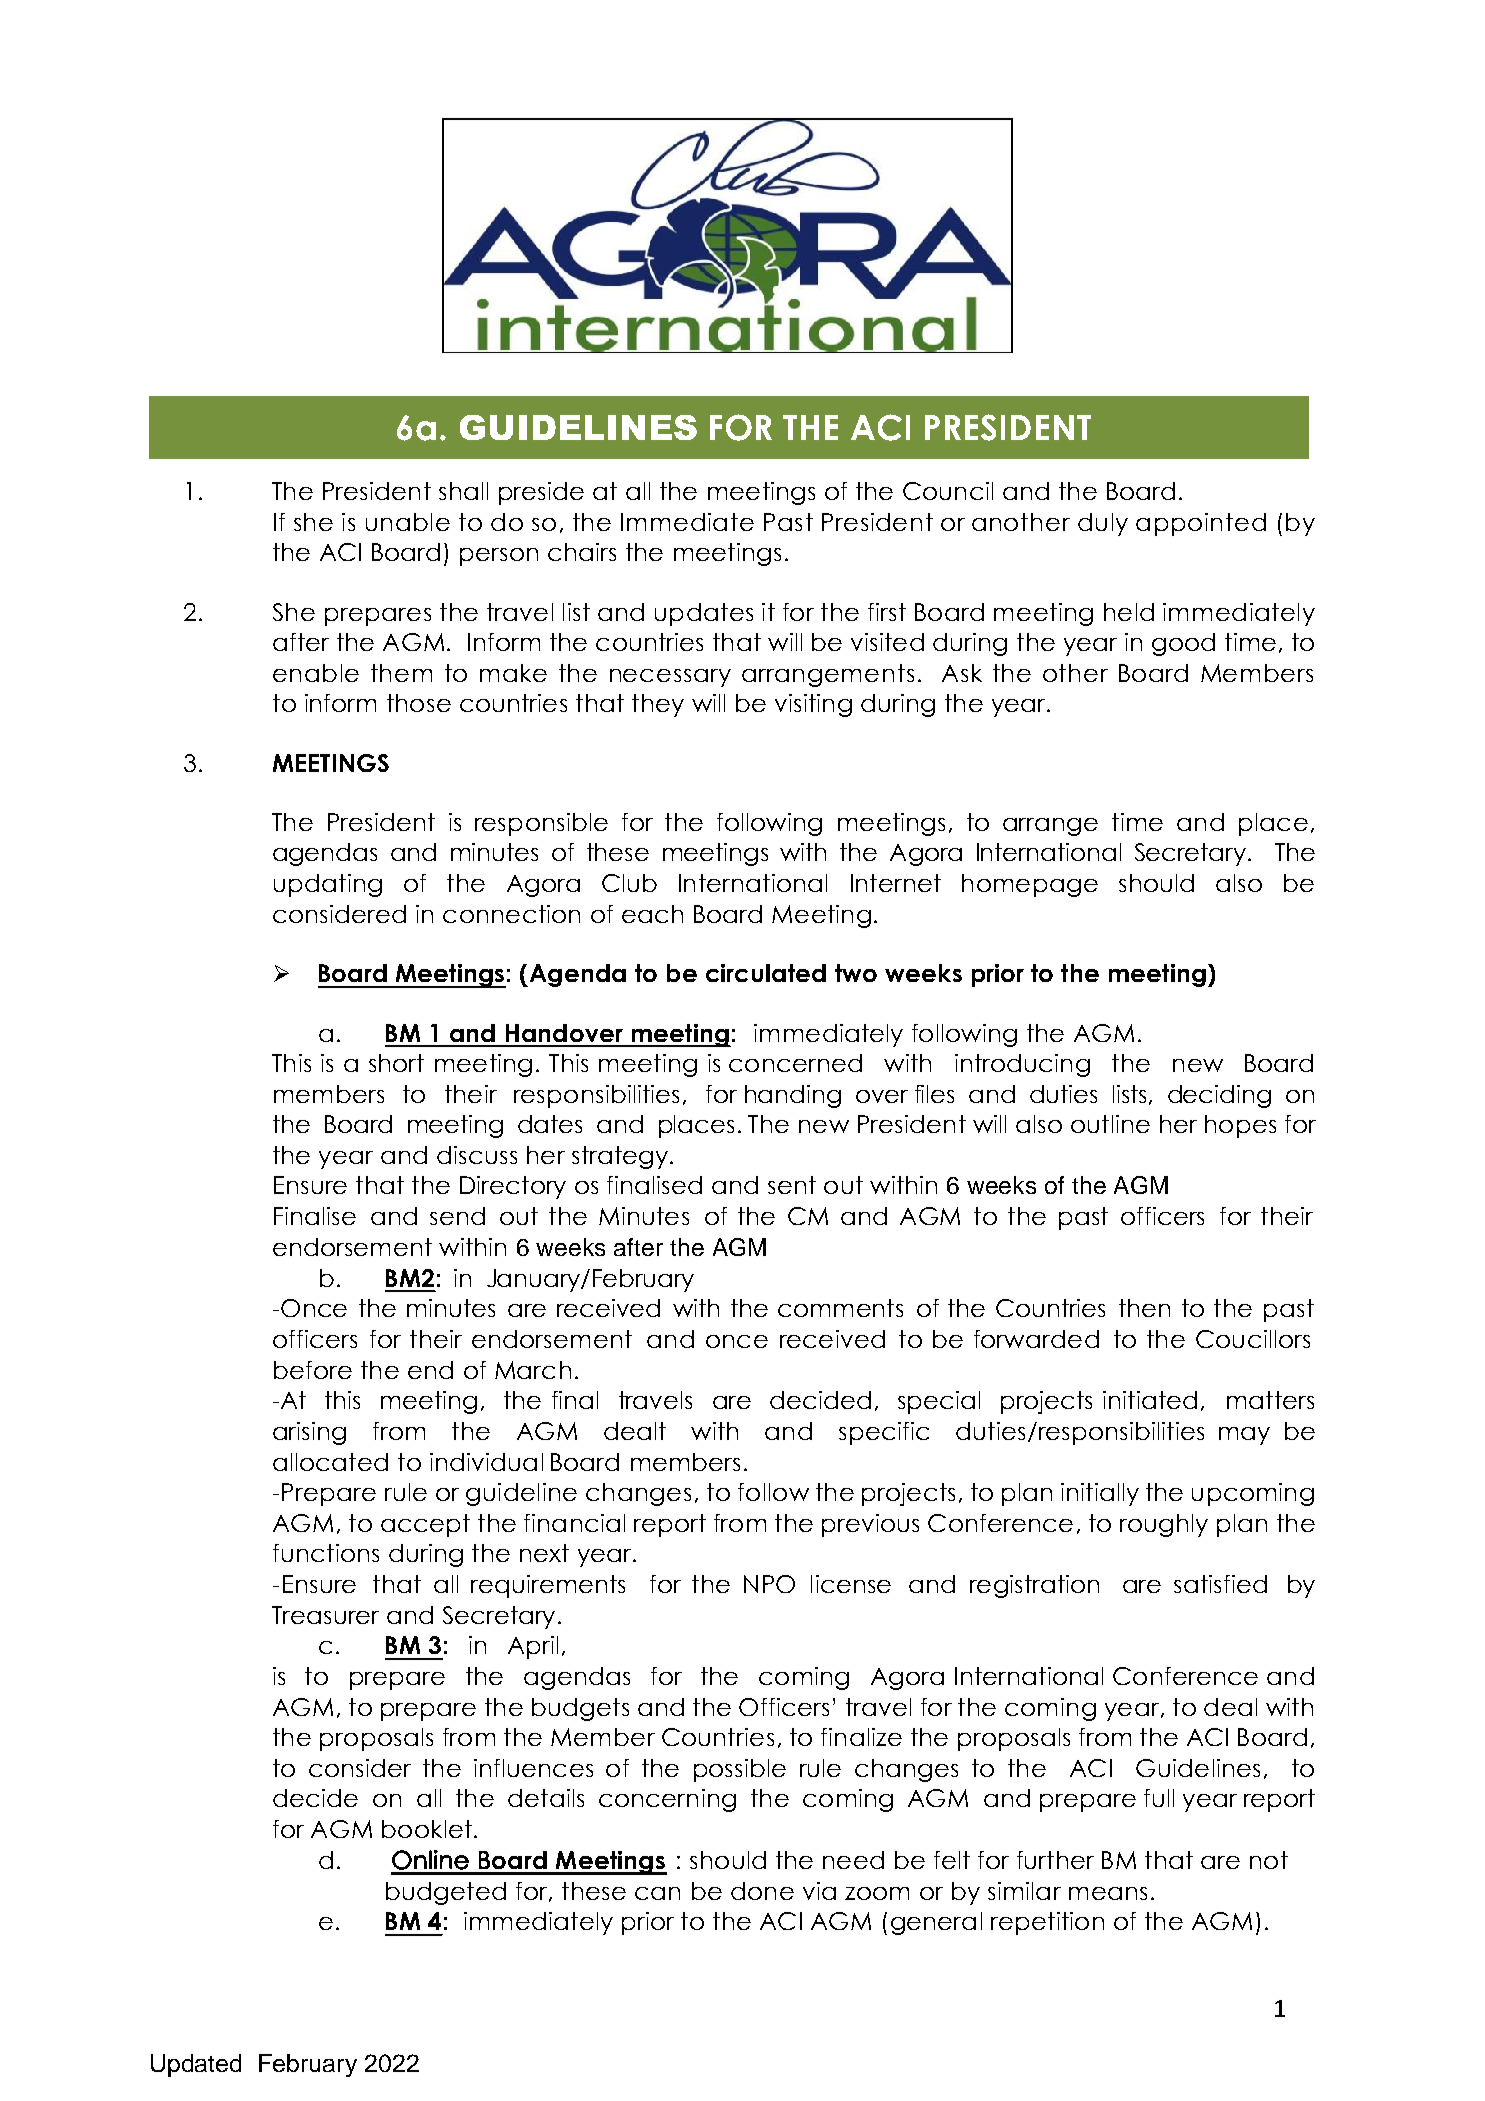 This screenshot has width=1485, height=2101. What do you see at coordinates (396, 1063) in the screenshot?
I see `short` at bounding box center [396, 1063].
